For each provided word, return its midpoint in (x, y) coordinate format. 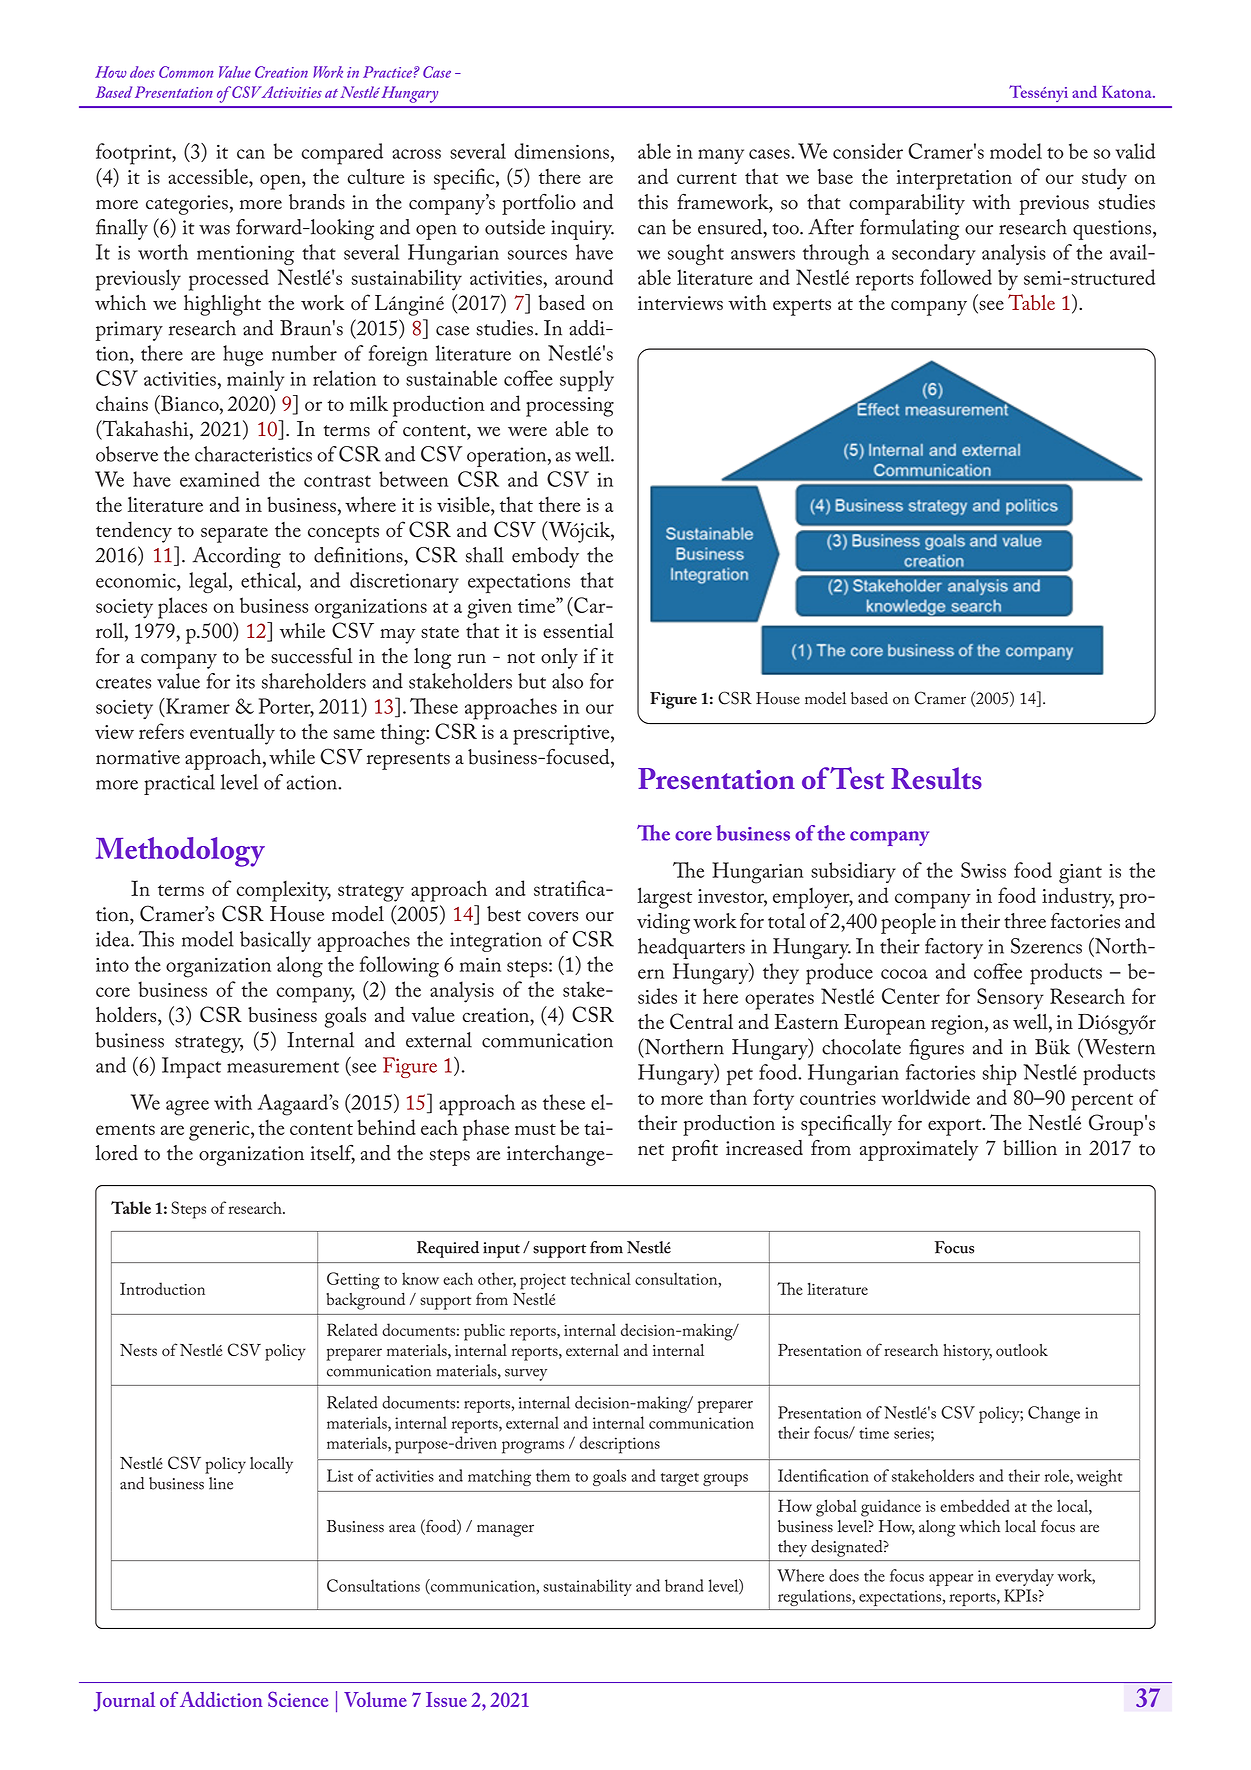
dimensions (561, 151)
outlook (1022, 1350)
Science (298, 1699)
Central (701, 1021)
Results (936, 778)
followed (956, 277)
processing (570, 407)
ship (1000, 1075)
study (1104, 179)
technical (601, 1278)
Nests (138, 1350)
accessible (209, 176)
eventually (232, 734)
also (567, 681)
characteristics (253, 454)
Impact (191, 1068)
